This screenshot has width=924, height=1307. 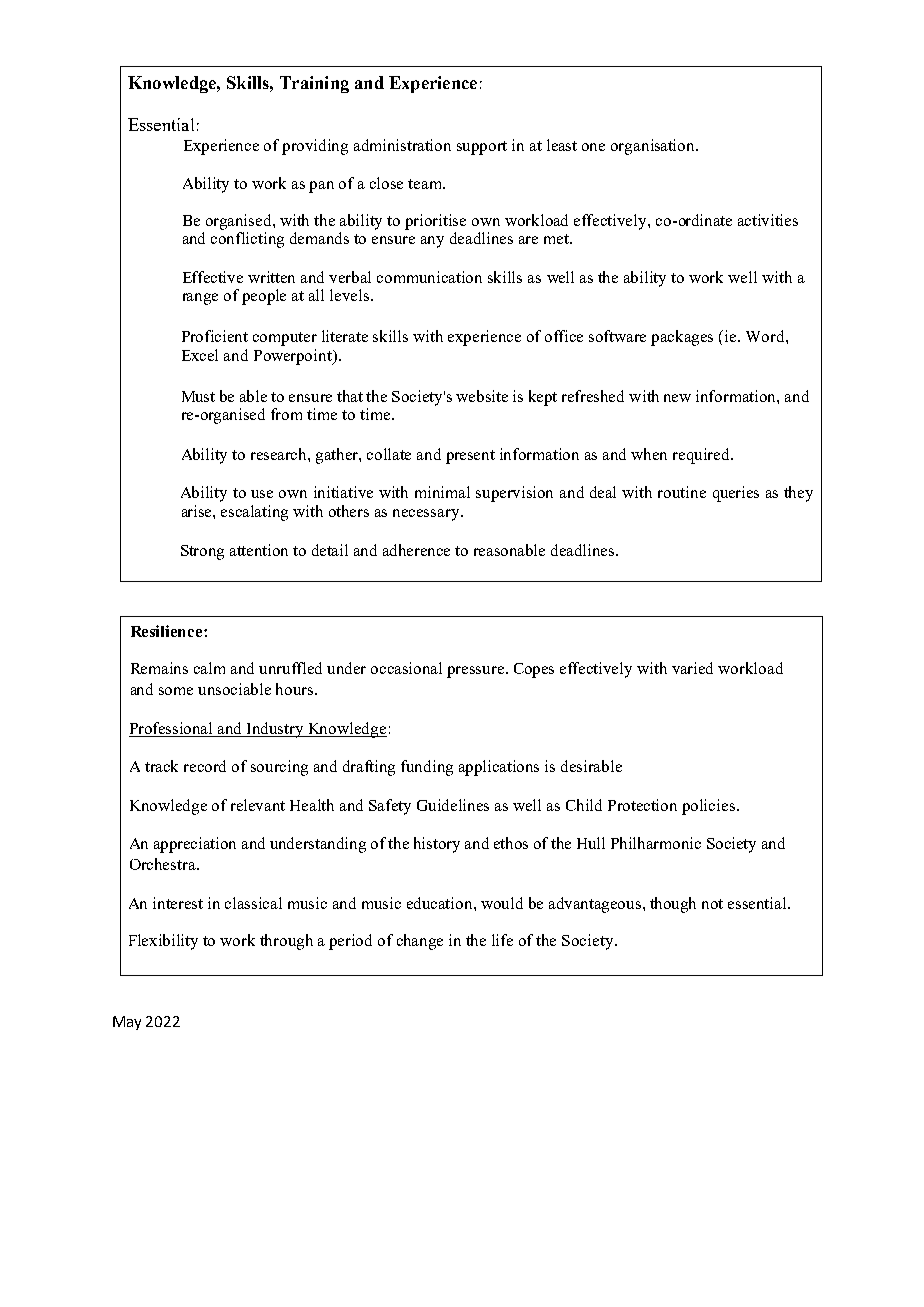 What do you see at coordinates (677, 398) in the screenshot?
I see `new` at bounding box center [677, 398].
